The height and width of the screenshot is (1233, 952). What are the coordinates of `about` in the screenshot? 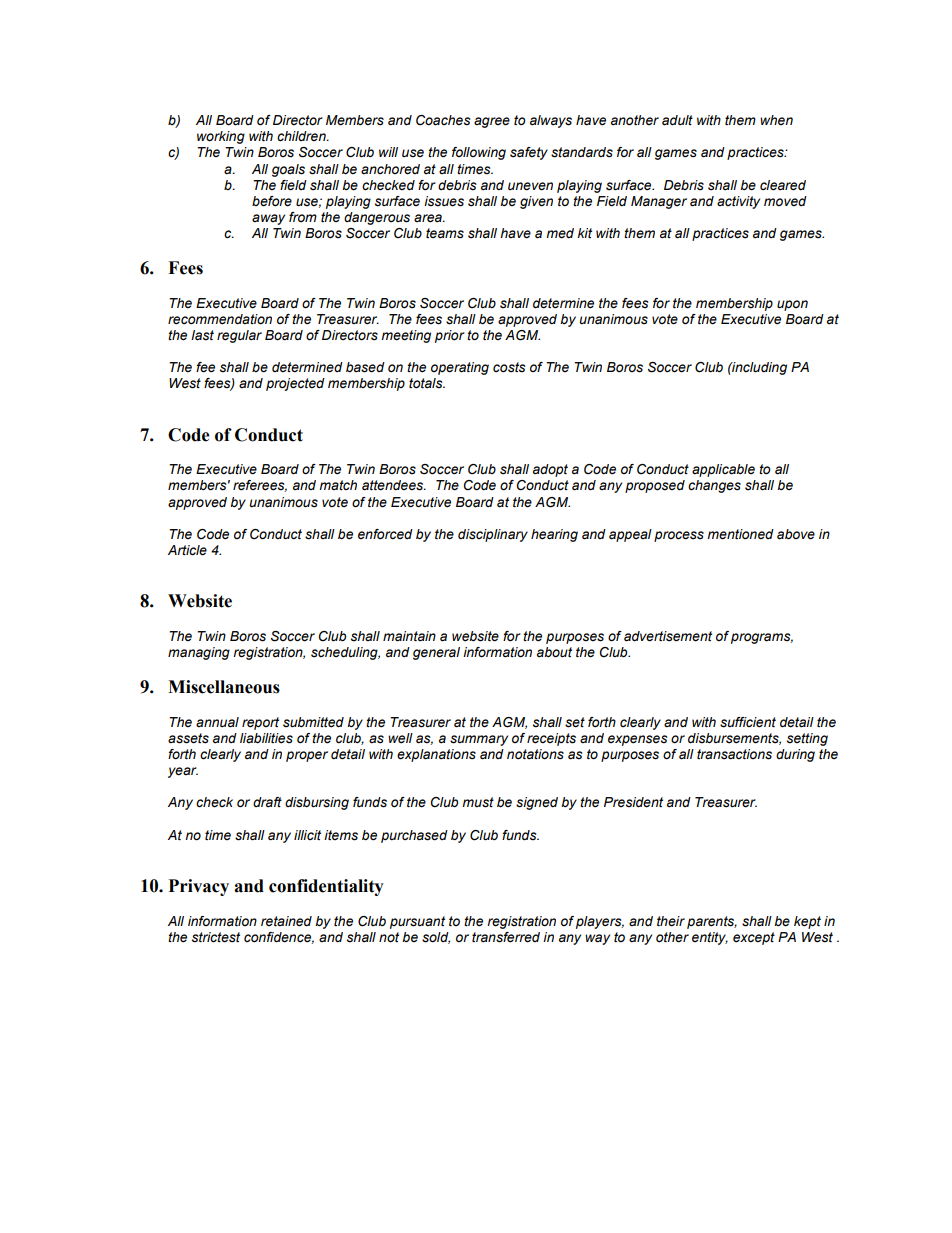 It's located at (554, 652).
